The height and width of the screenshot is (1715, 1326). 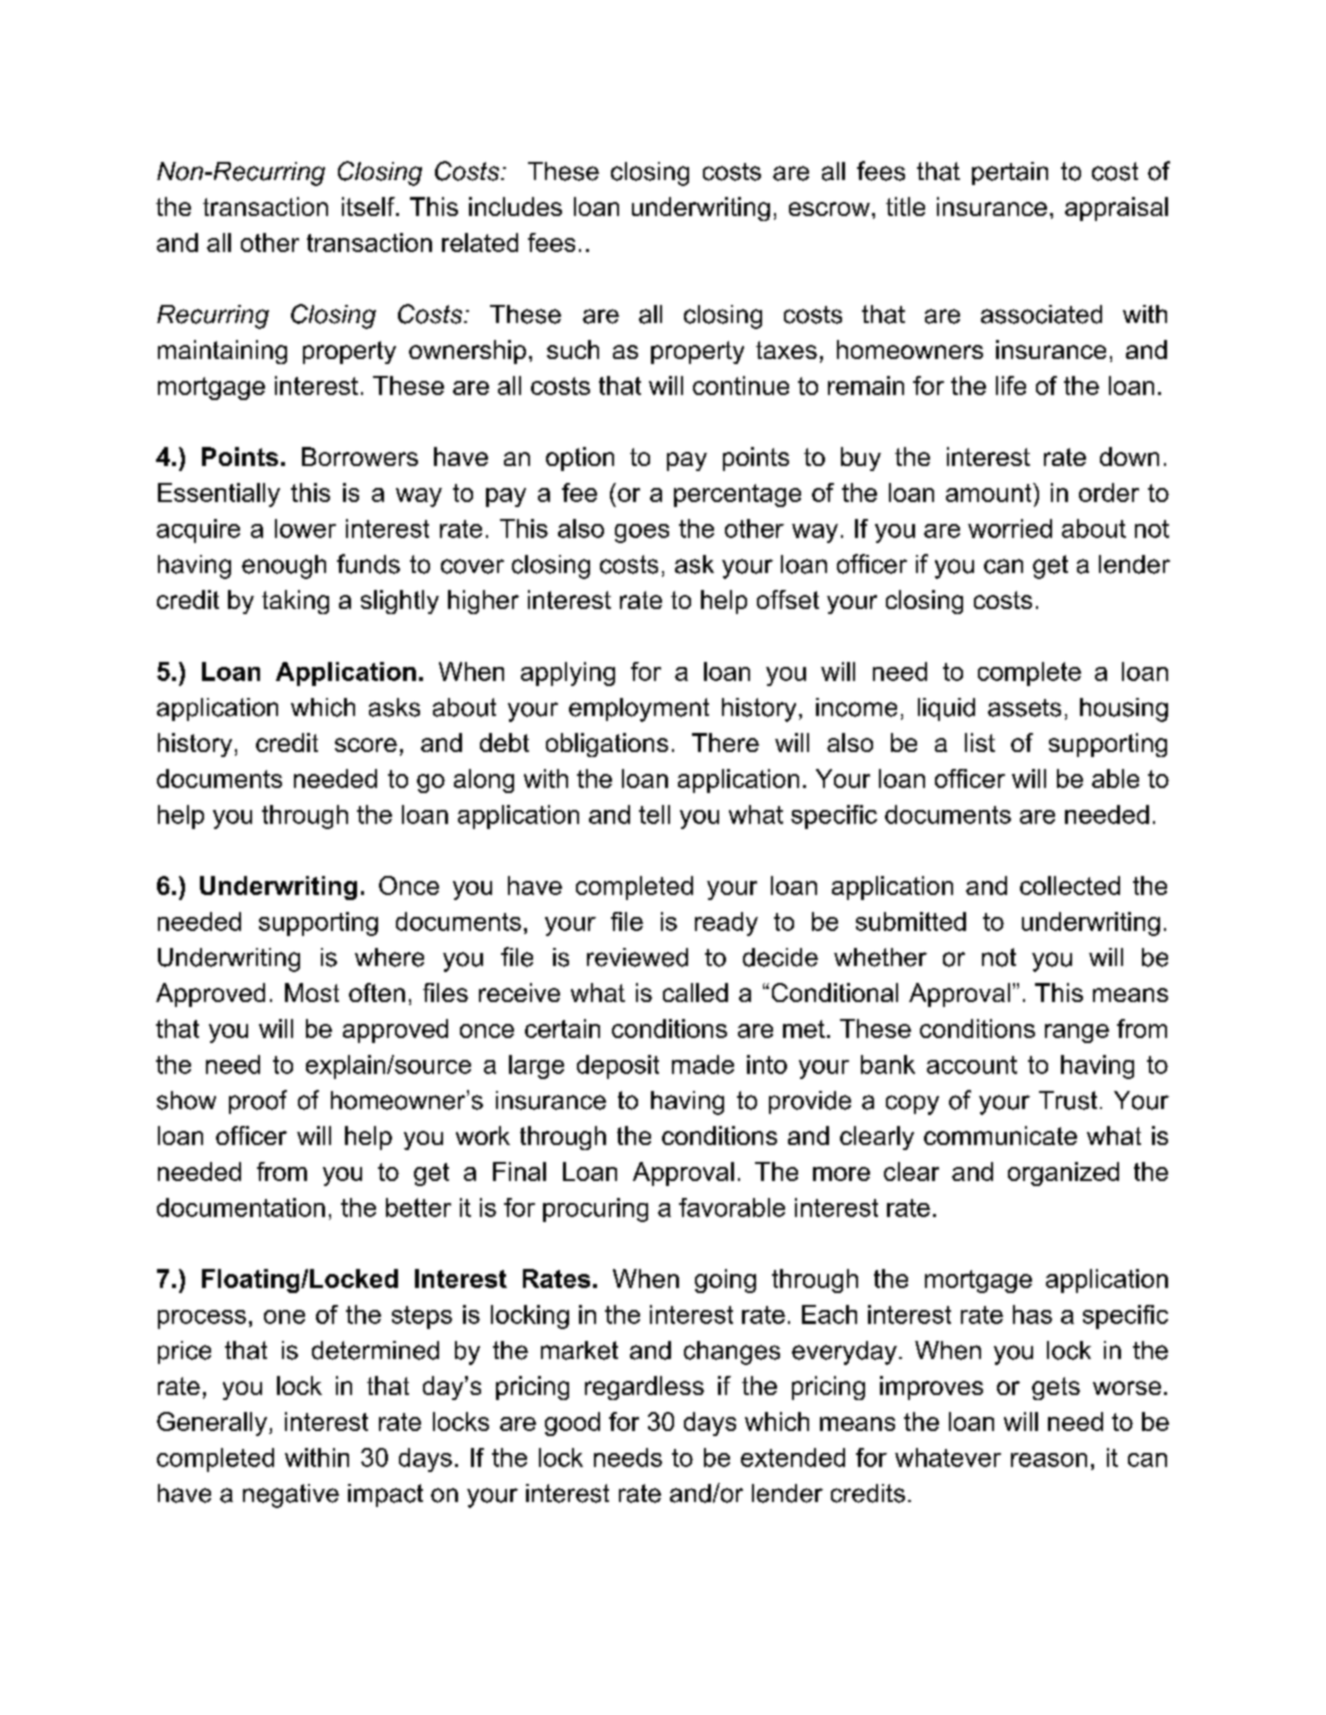 What do you see at coordinates (1024, 708) in the screenshot?
I see `assets` at bounding box center [1024, 708].
